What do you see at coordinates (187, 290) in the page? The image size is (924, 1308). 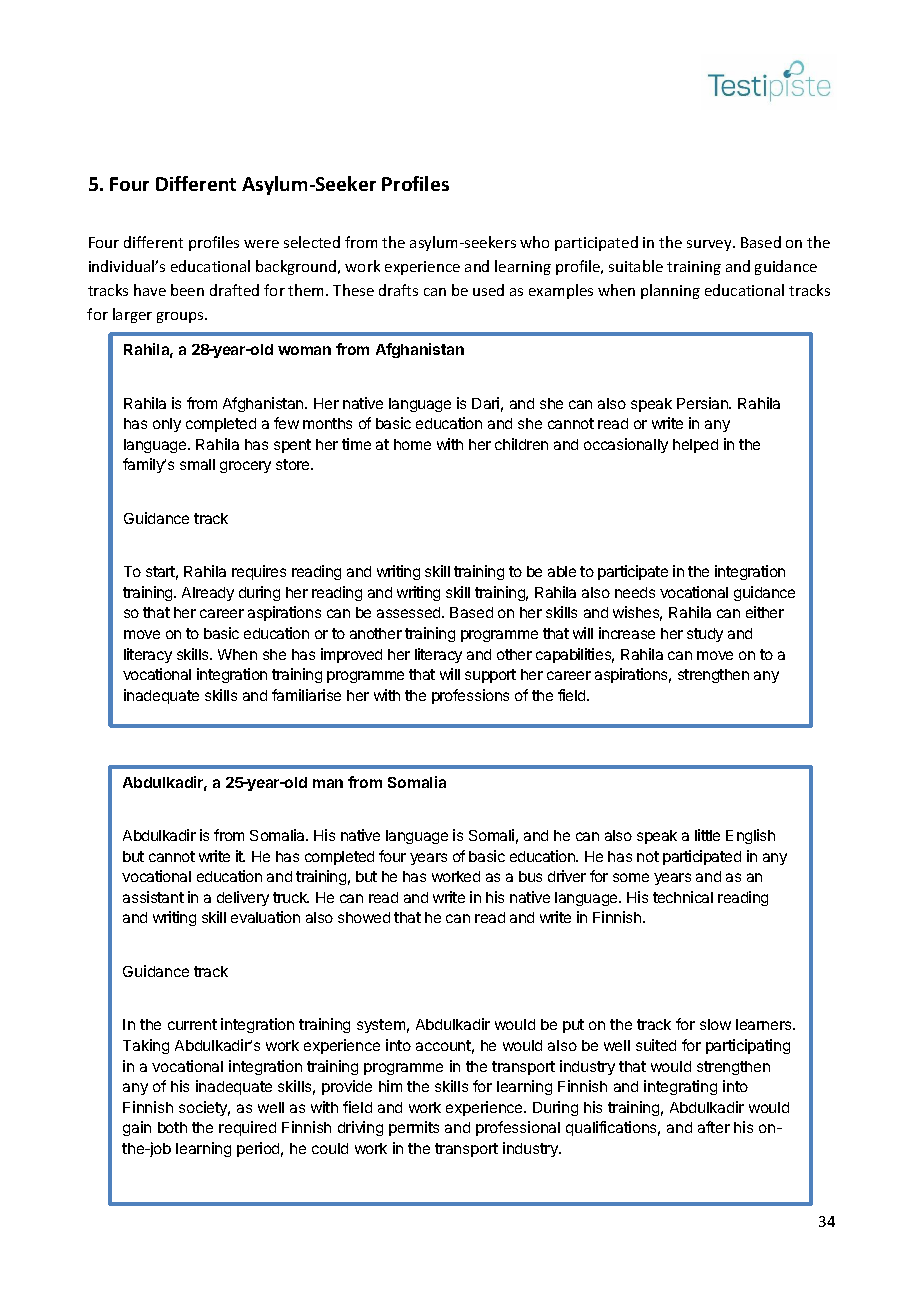 I see `been` at bounding box center [187, 290].
